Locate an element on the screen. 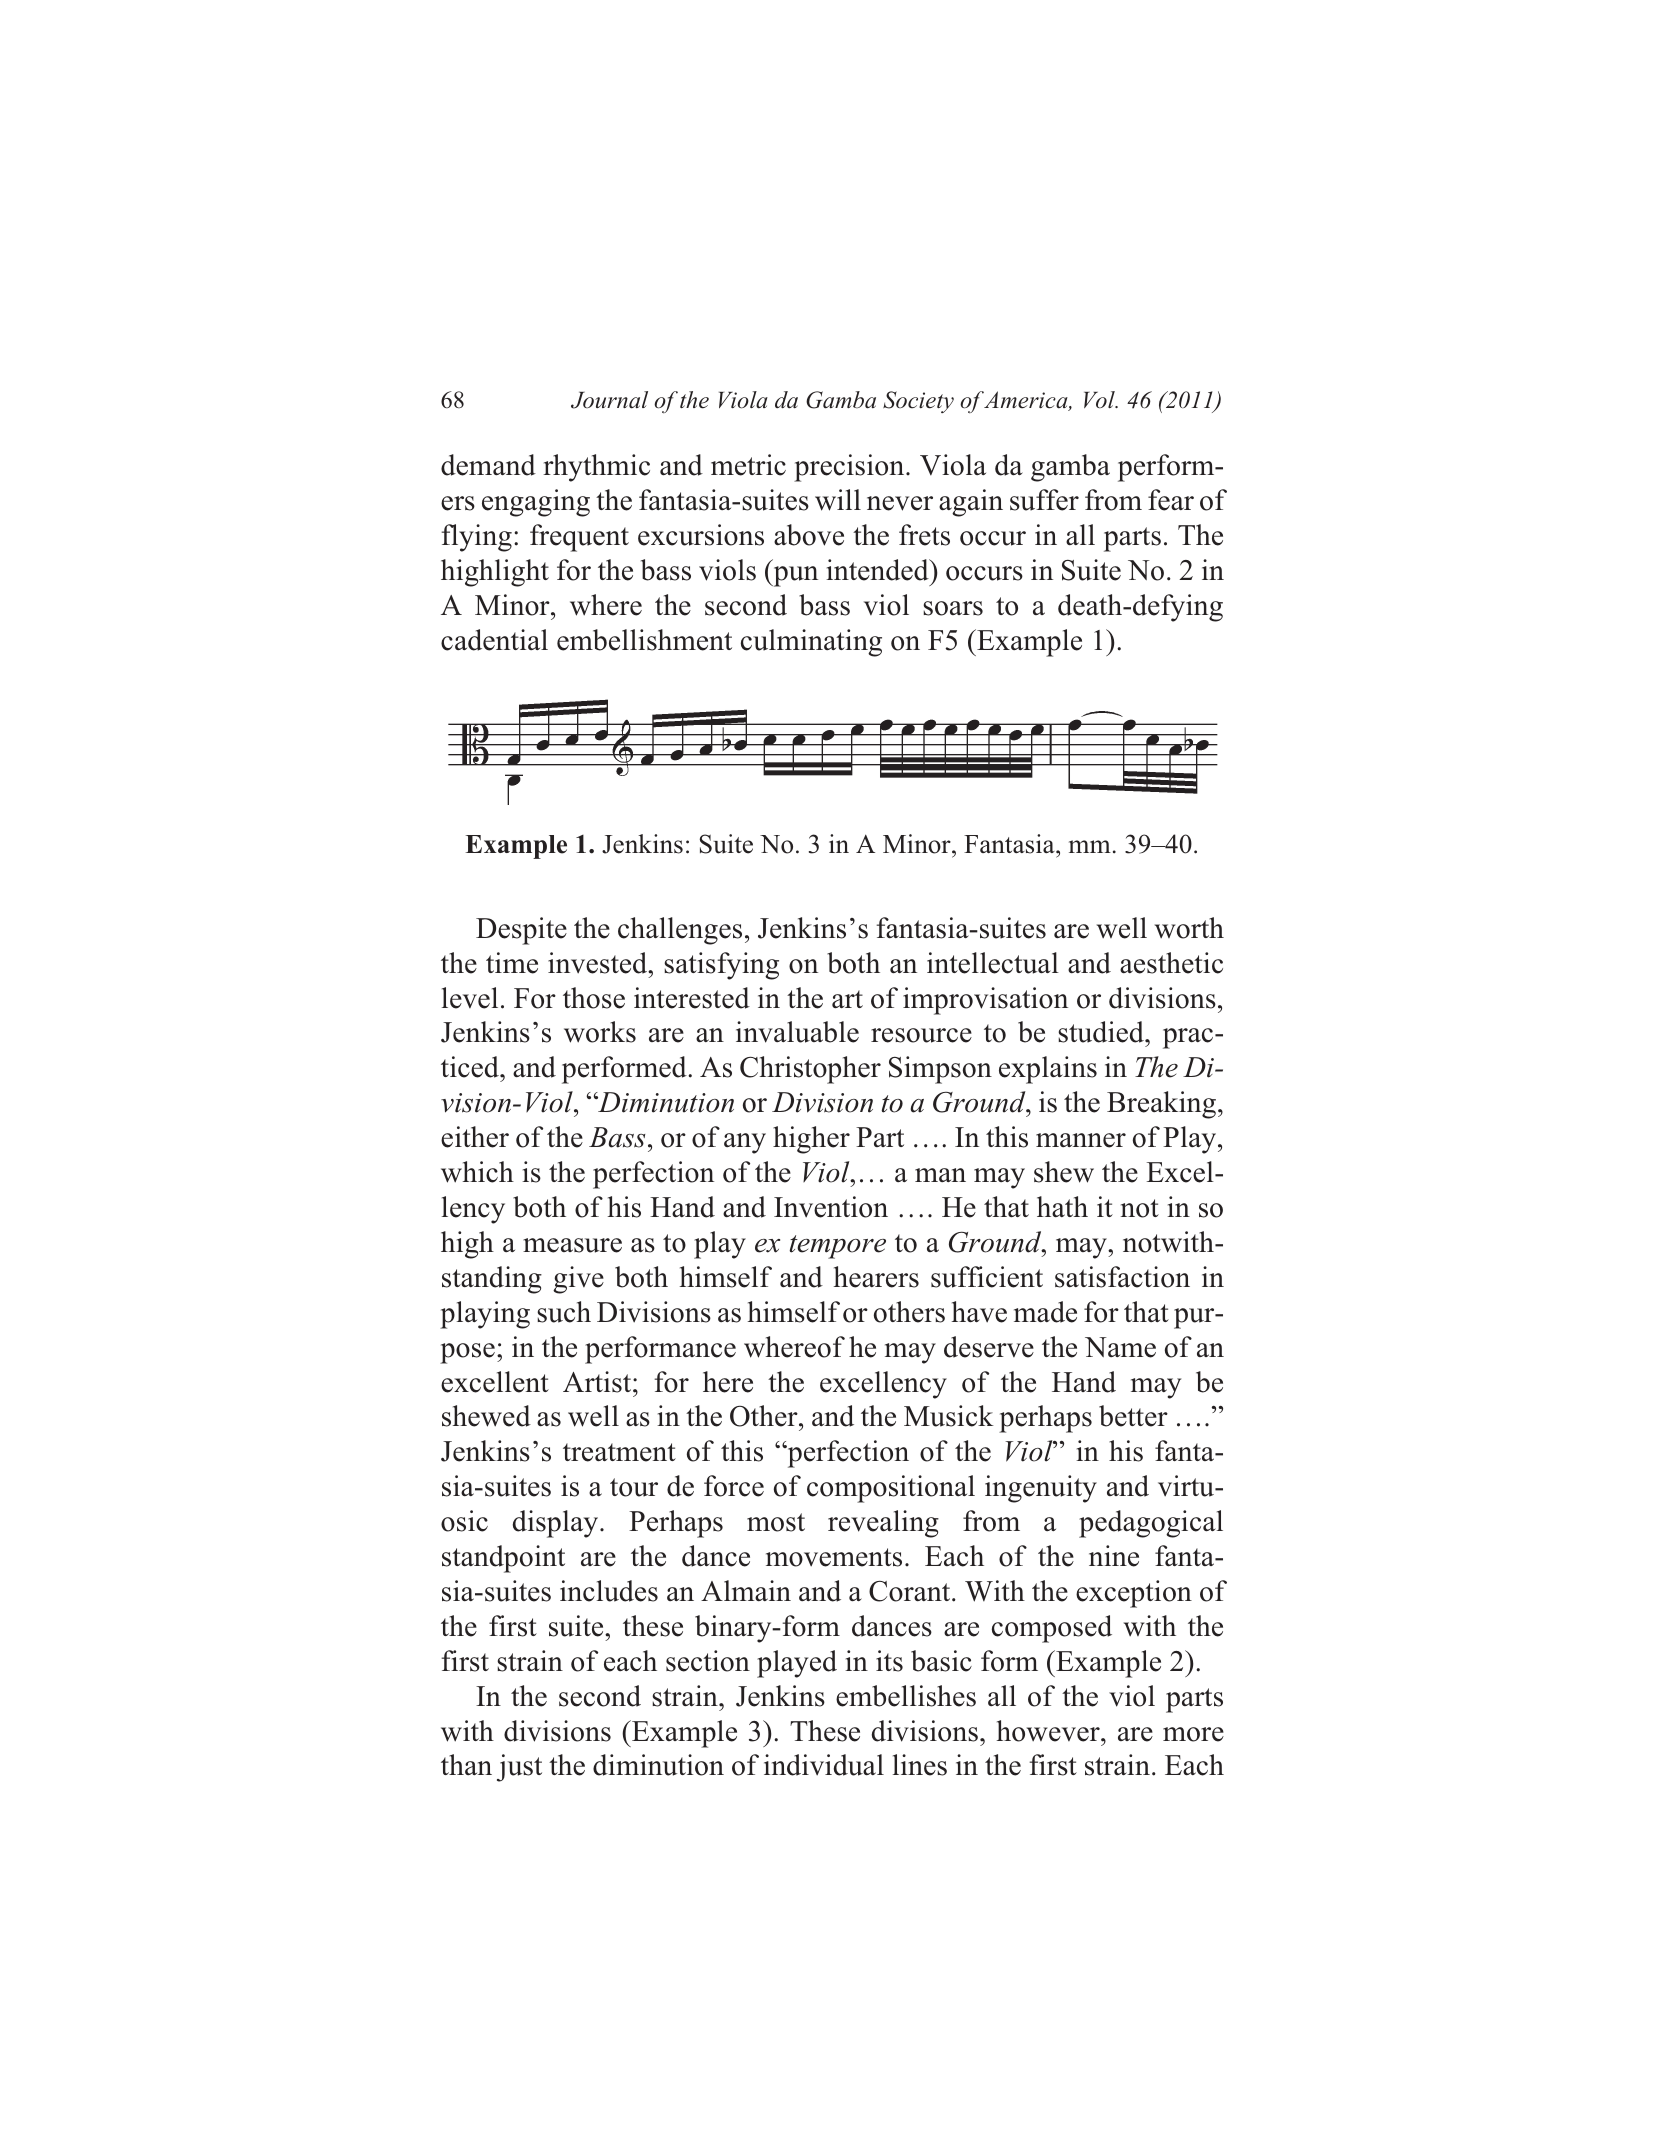 Image resolution: width=1665 pixels, height=2154 pixels. Despite is located at coordinates (521, 931).
